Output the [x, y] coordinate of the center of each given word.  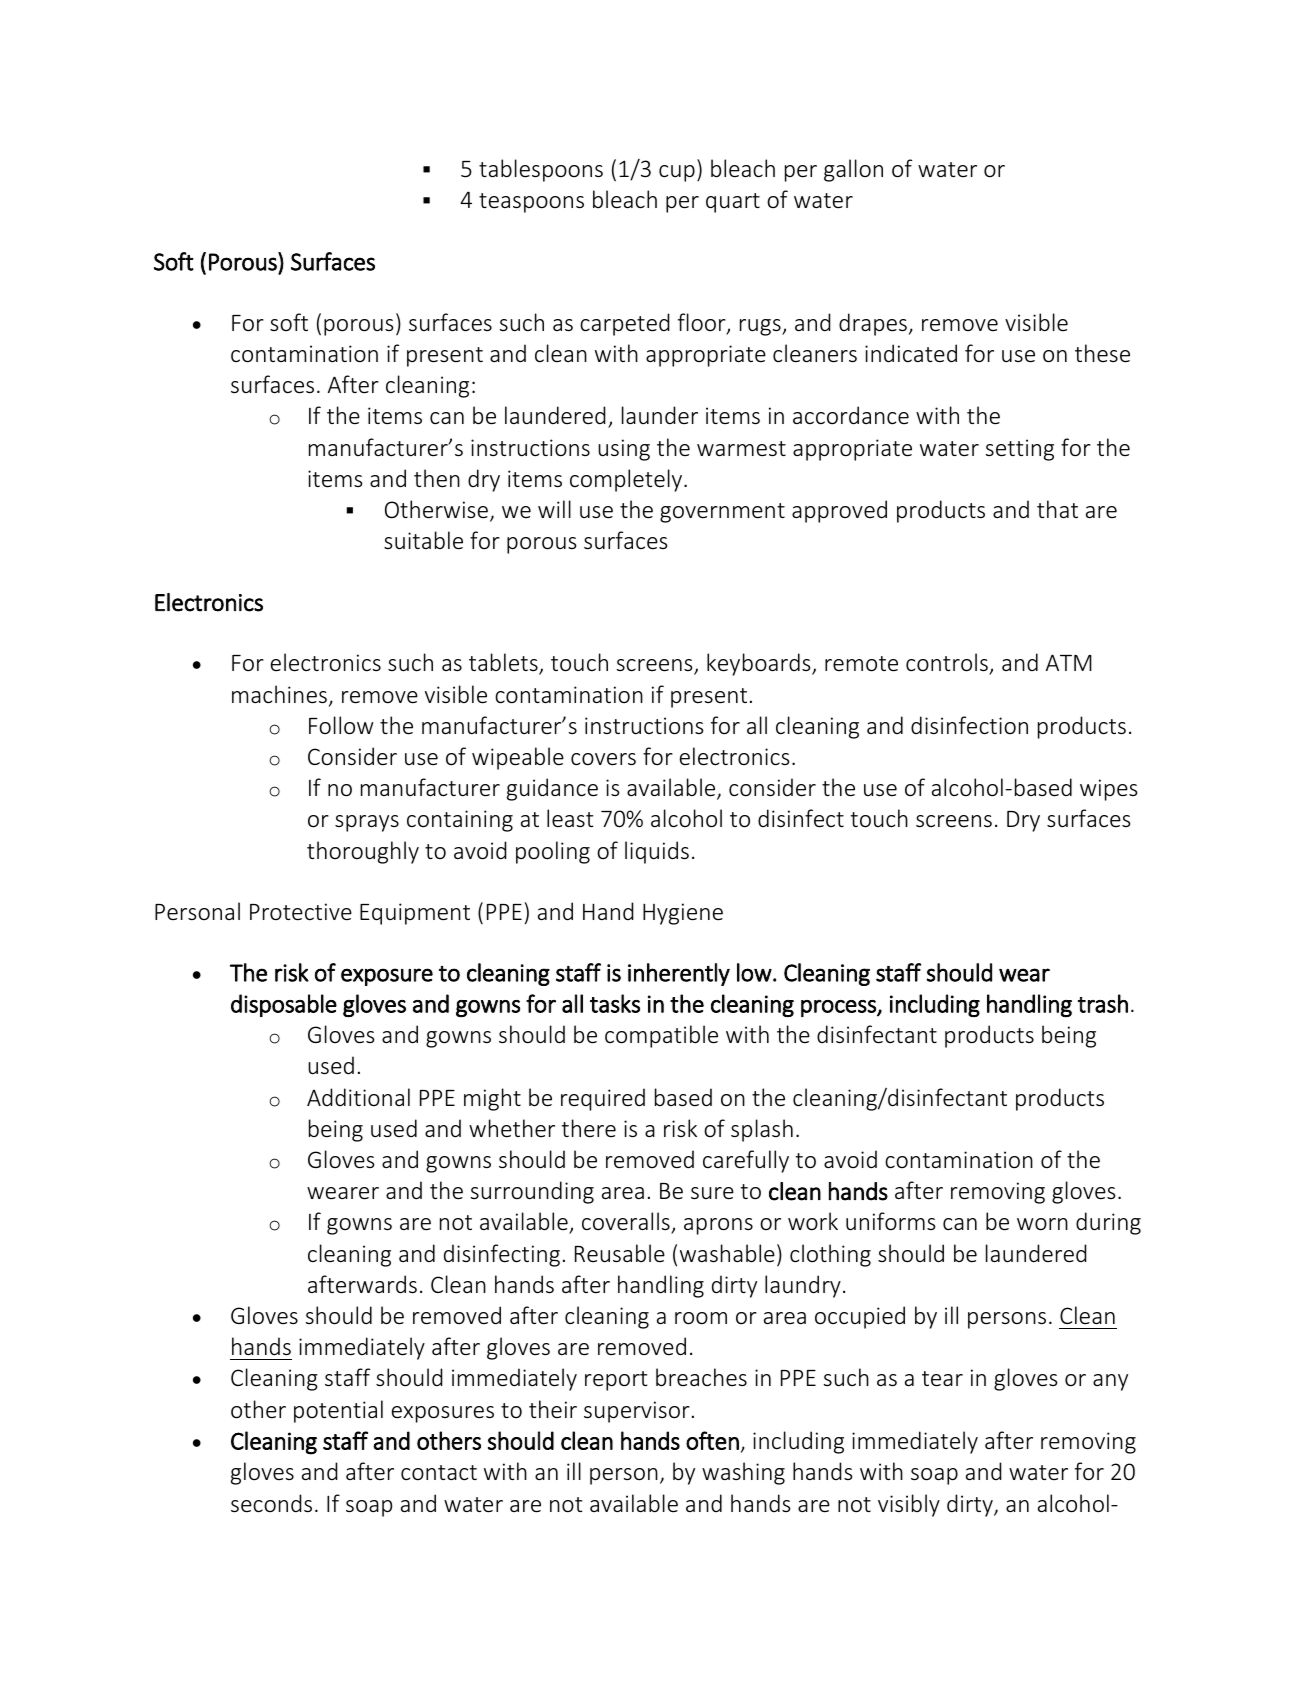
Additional [358, 1097]
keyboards [760, 664]
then [437, 478]
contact [439, 1472]
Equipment [415, 914]
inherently [679, 974]
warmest [741, 449]
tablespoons [541, 170]
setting [1020, 450]
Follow [341, 725]
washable [727, 1253]
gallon [853, 170]
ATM [1069, 662]
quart [733, 203]
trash [1103, 1003]
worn [1042, 1224]
